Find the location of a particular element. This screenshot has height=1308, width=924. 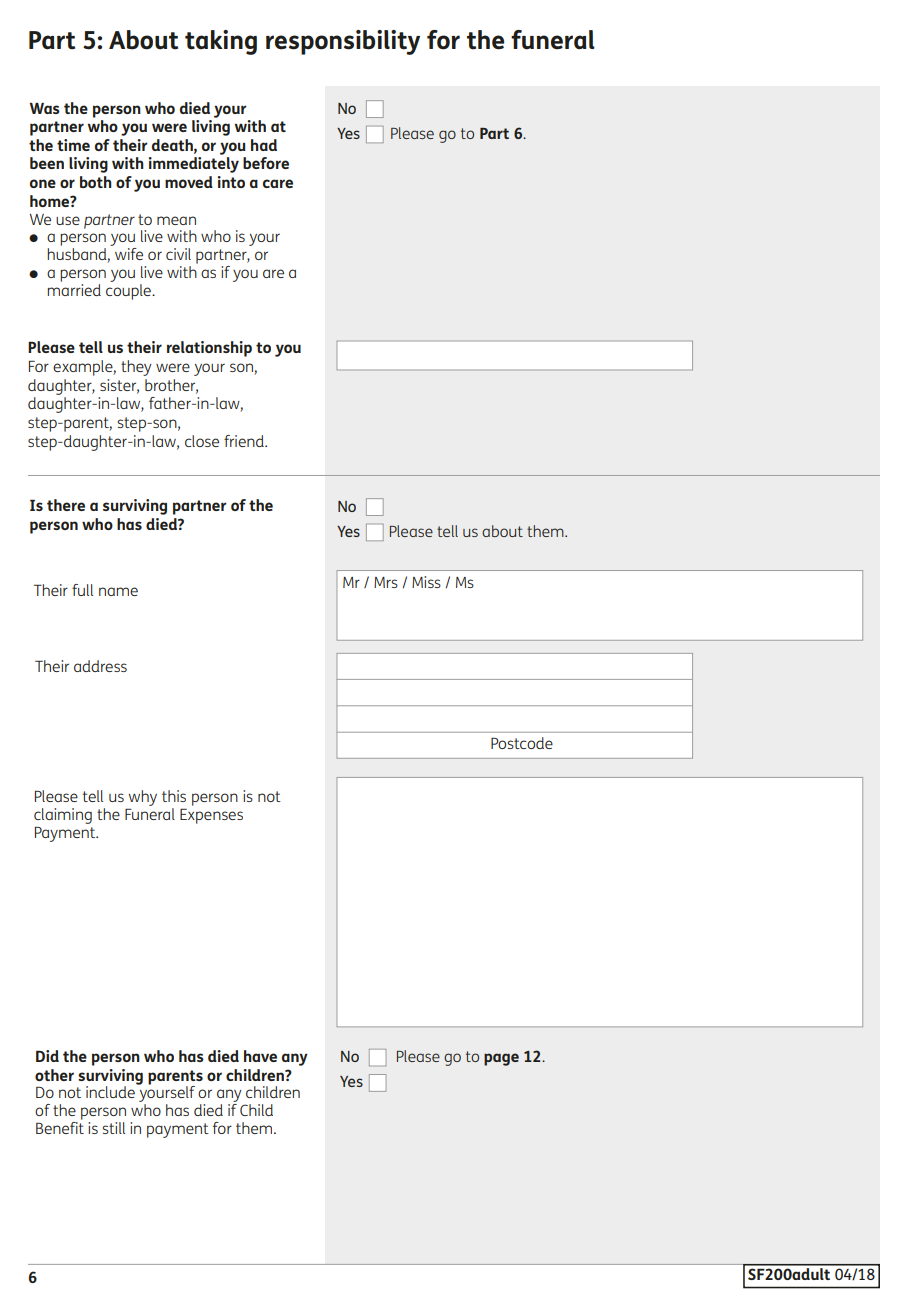

responsibility is located at coordinates (343, 42).
